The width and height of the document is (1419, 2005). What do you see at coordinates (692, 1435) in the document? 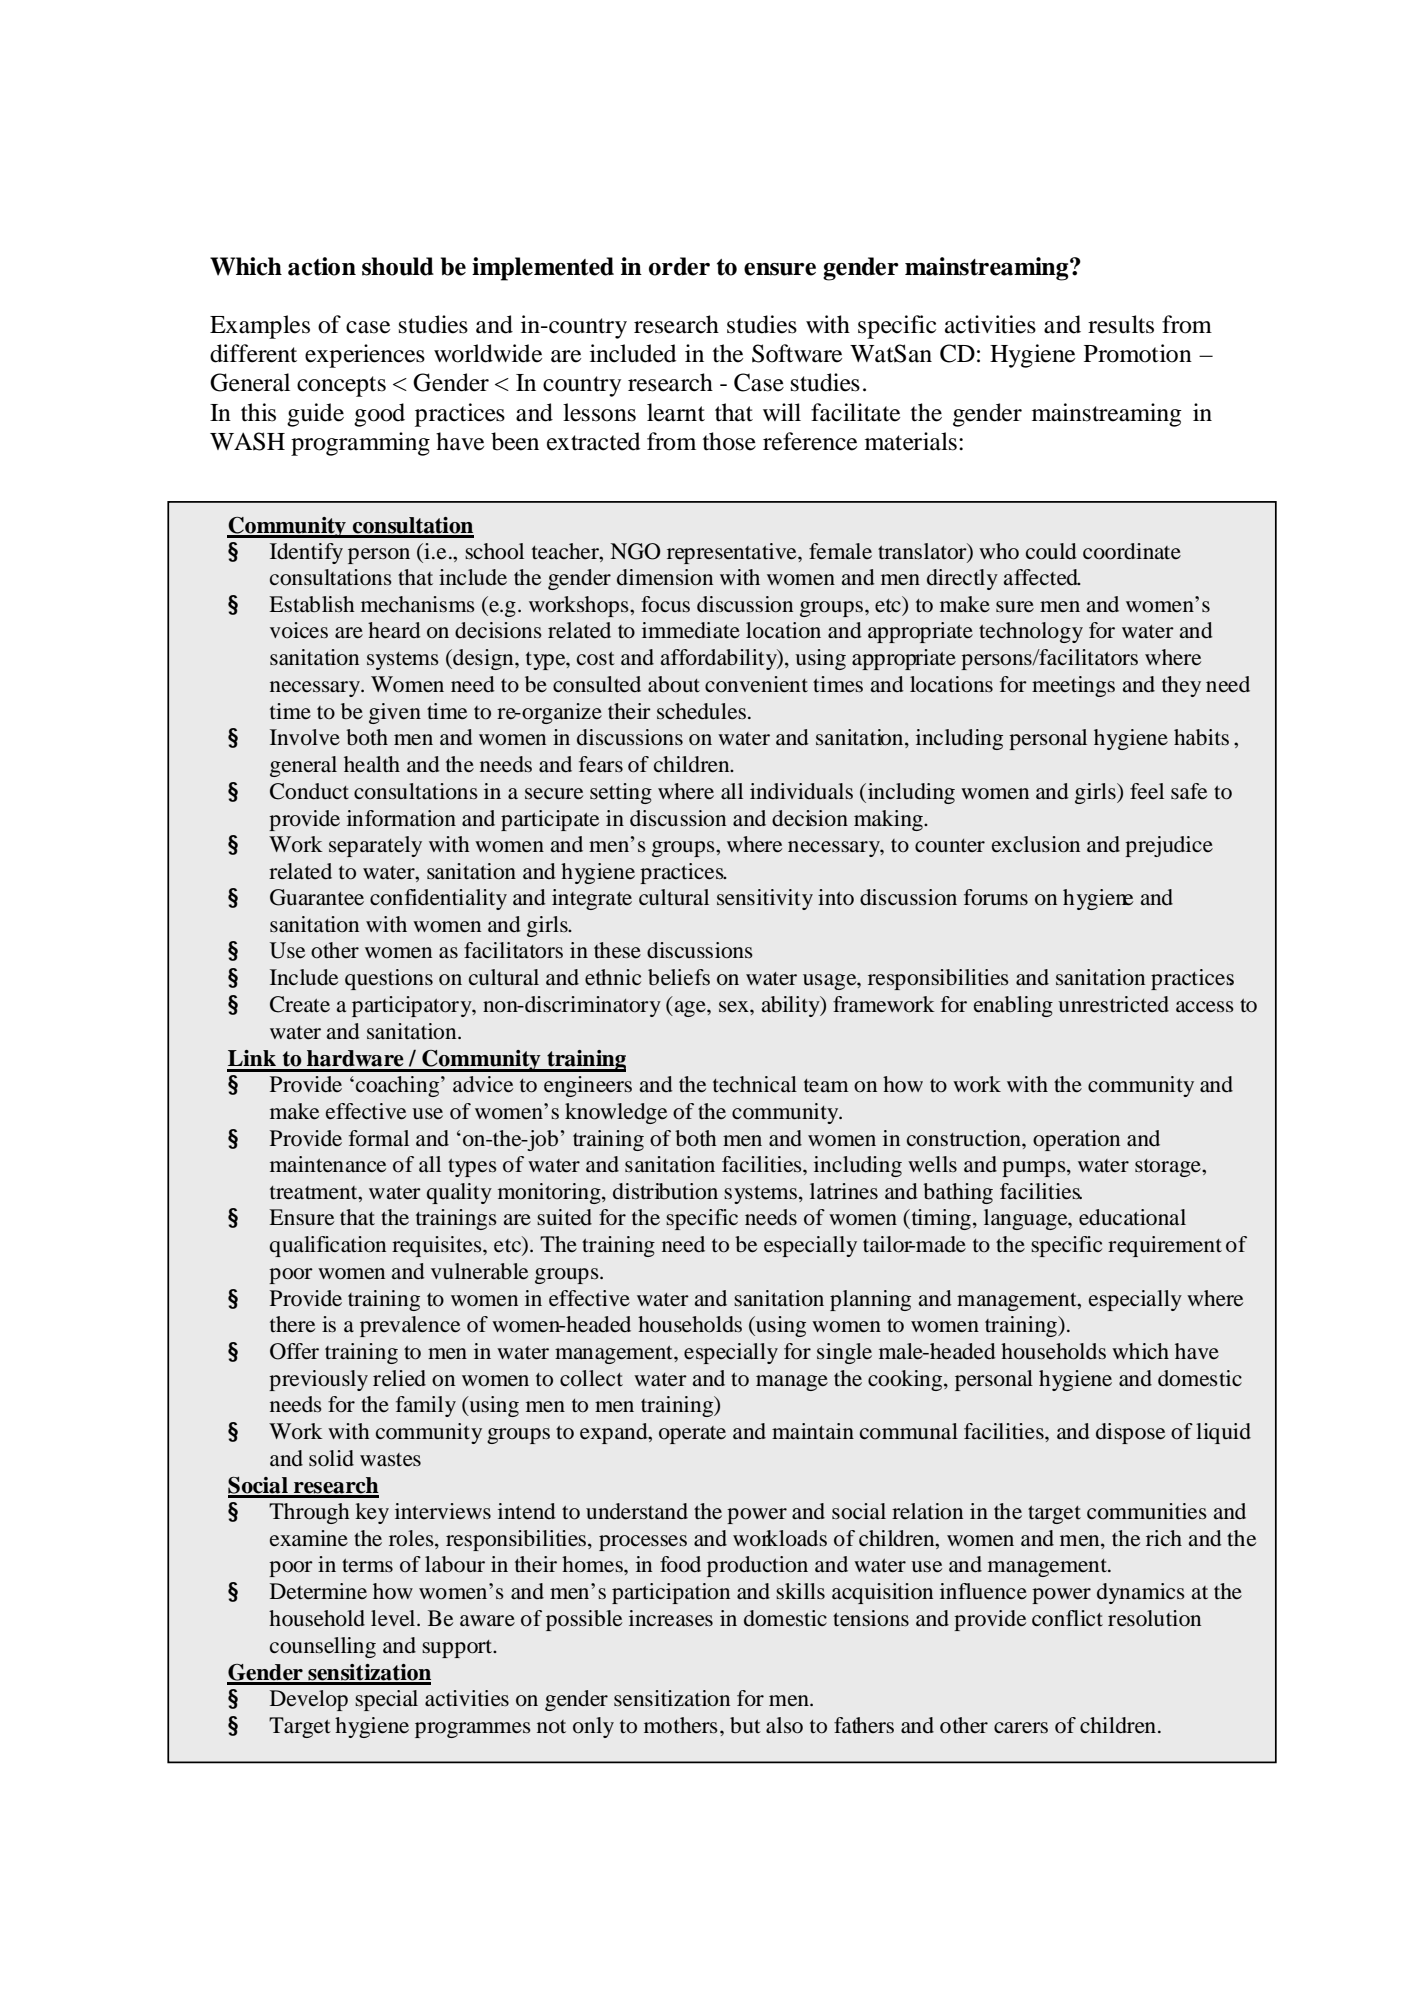
I see `operate` at bounding box center [692, 1435].
